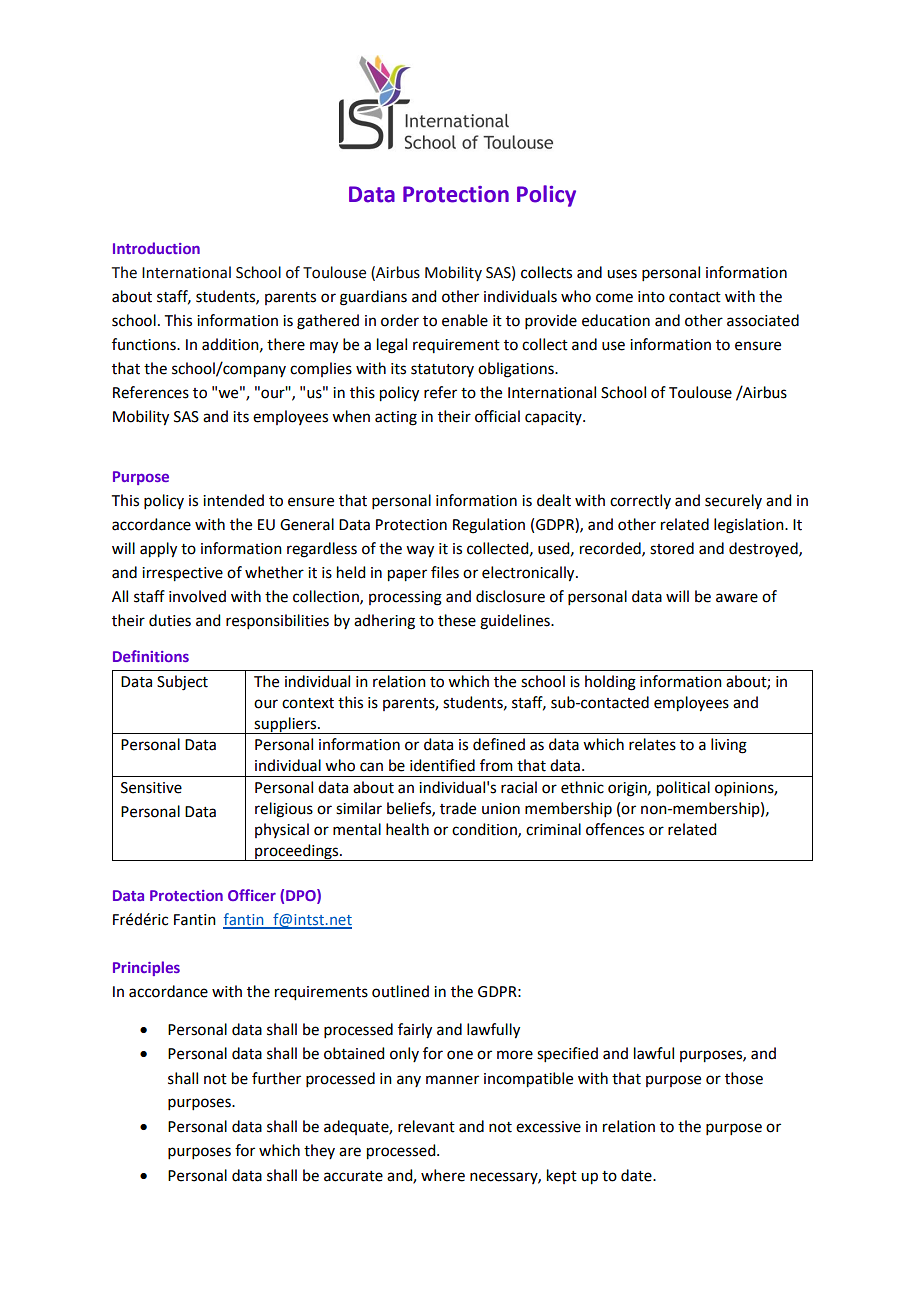  What do you see at coordinates (182, 574) in the screenshot?
I see `irrespective` at bounding box center [182, 574].
